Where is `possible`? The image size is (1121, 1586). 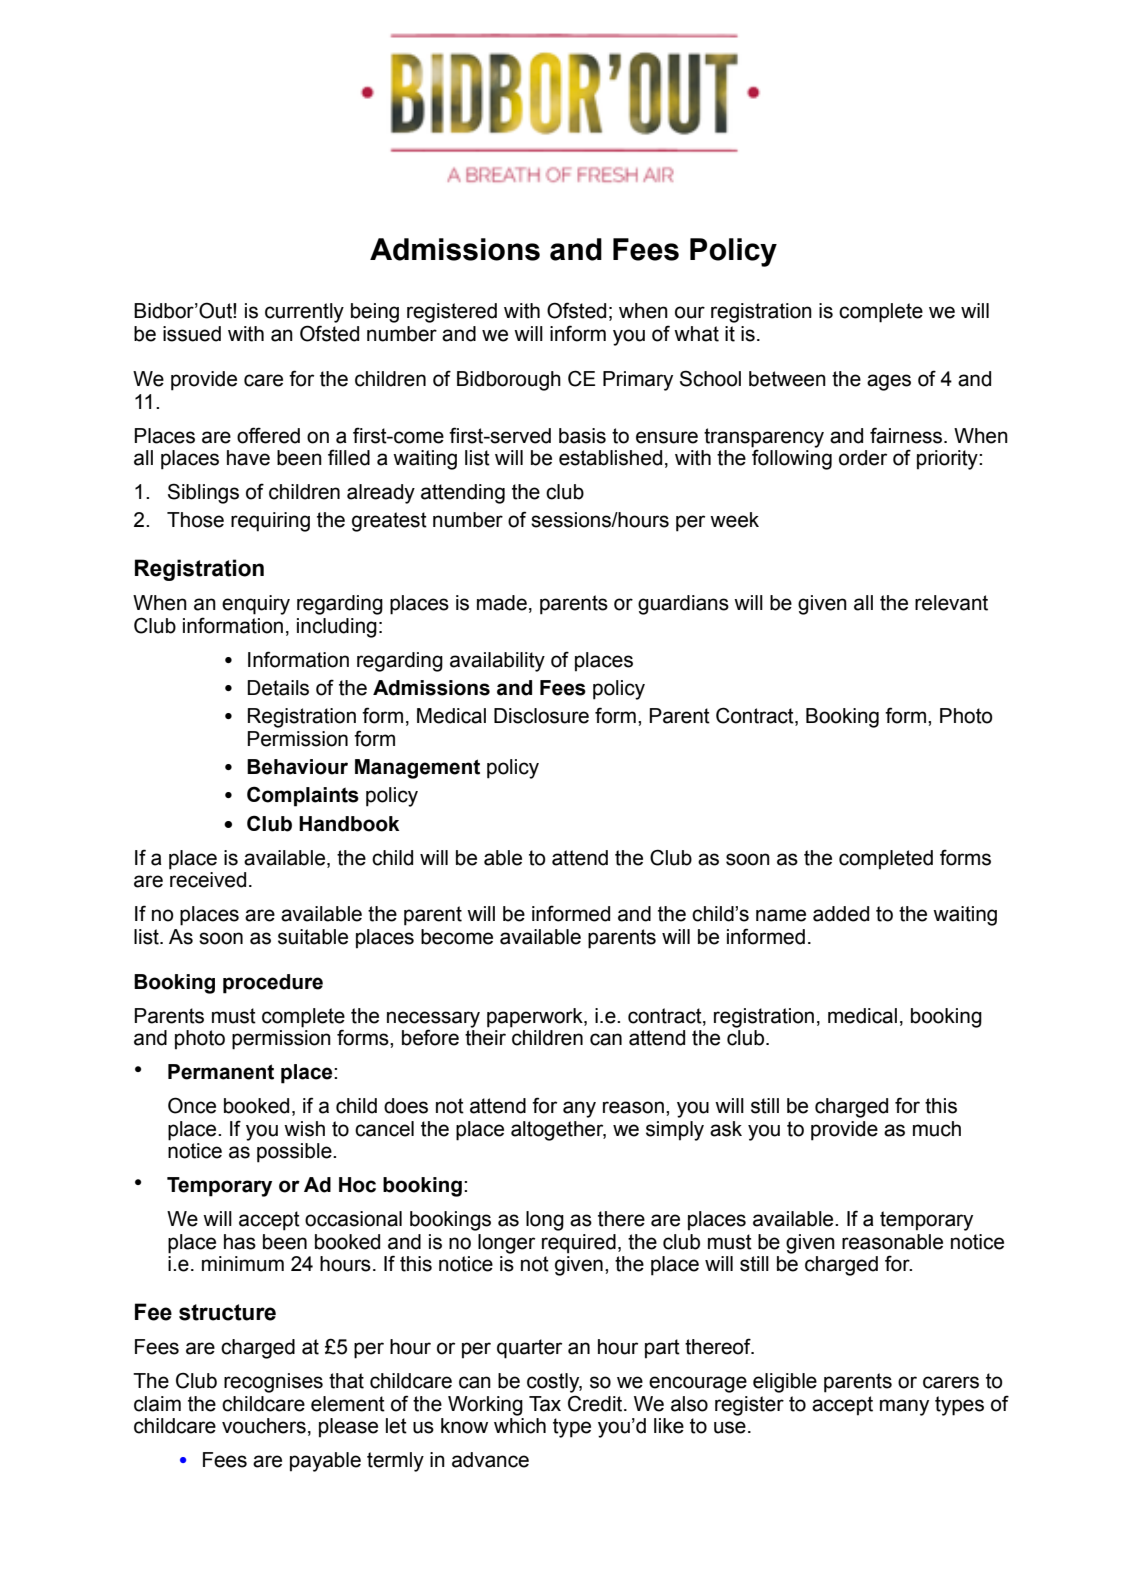
possible is located at coordinates (295, 1153).
